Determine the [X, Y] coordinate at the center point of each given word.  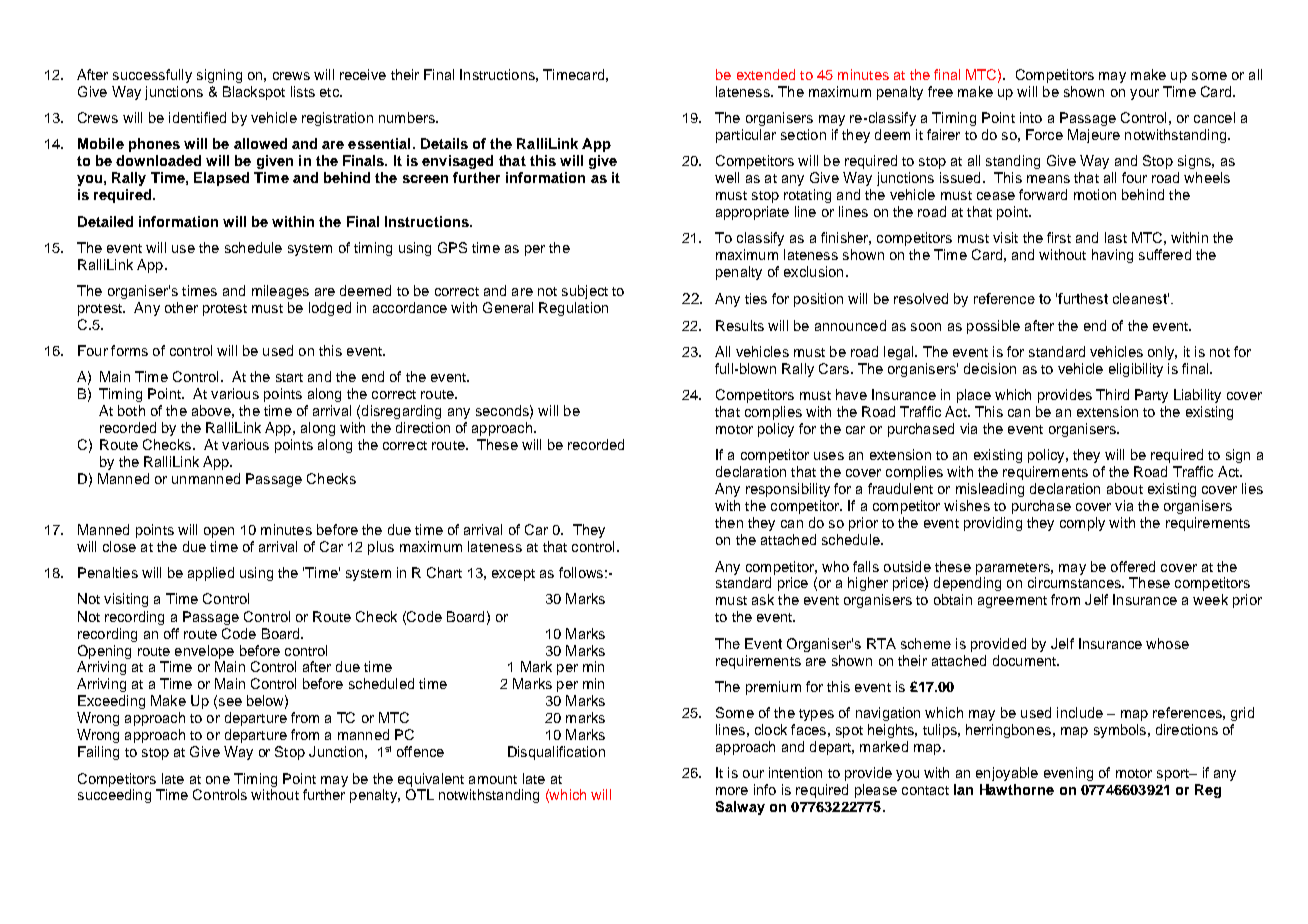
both [131, 410]
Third [1112, 394]
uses [829, 456]
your [1144, 94]
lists [303, 91]
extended [766, 74]
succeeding [114, 796]
